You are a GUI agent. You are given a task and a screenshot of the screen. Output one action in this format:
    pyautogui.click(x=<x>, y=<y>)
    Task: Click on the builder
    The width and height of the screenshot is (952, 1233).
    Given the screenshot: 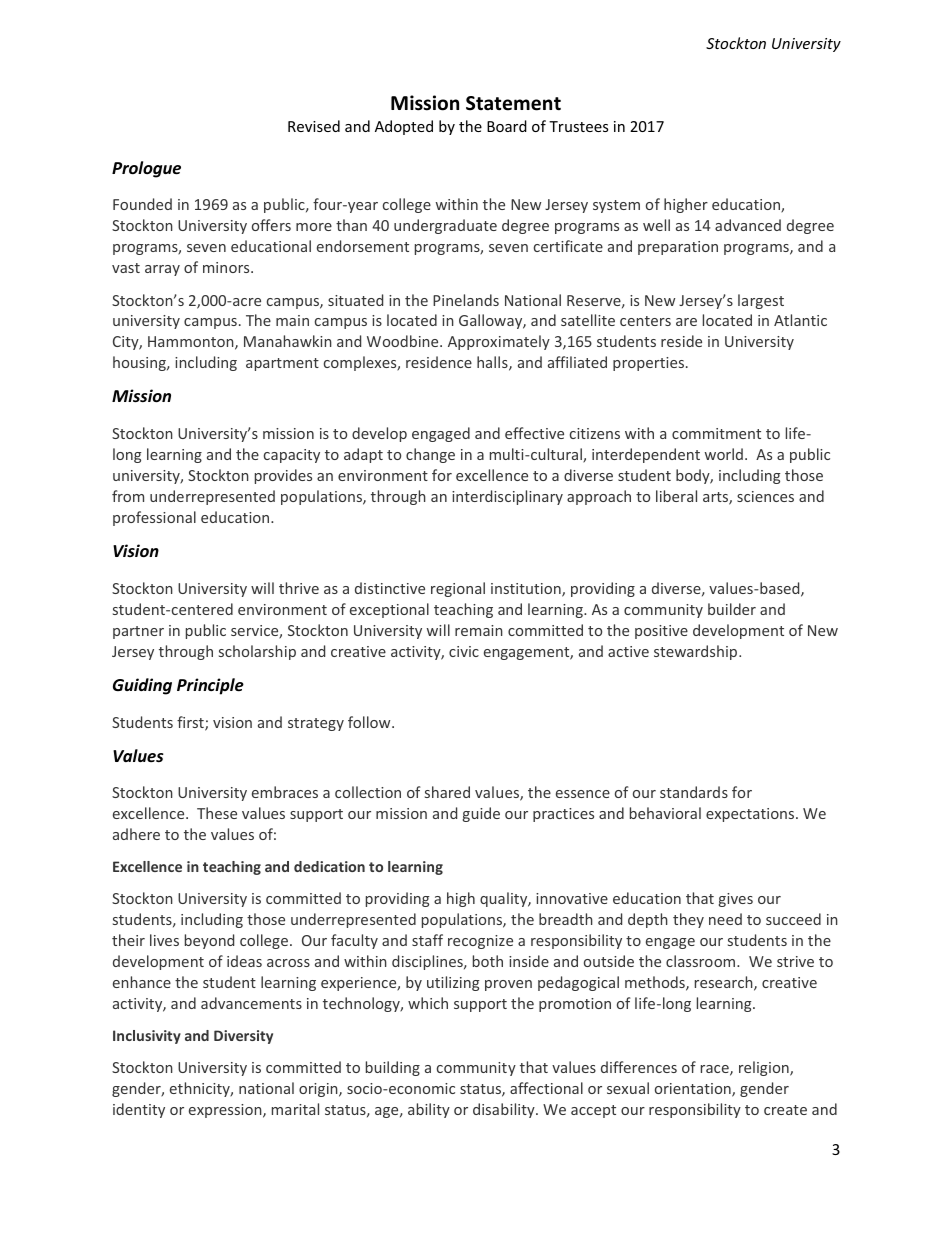 What is the action you would take?
    pyautogui.click(x=732, y=609)
